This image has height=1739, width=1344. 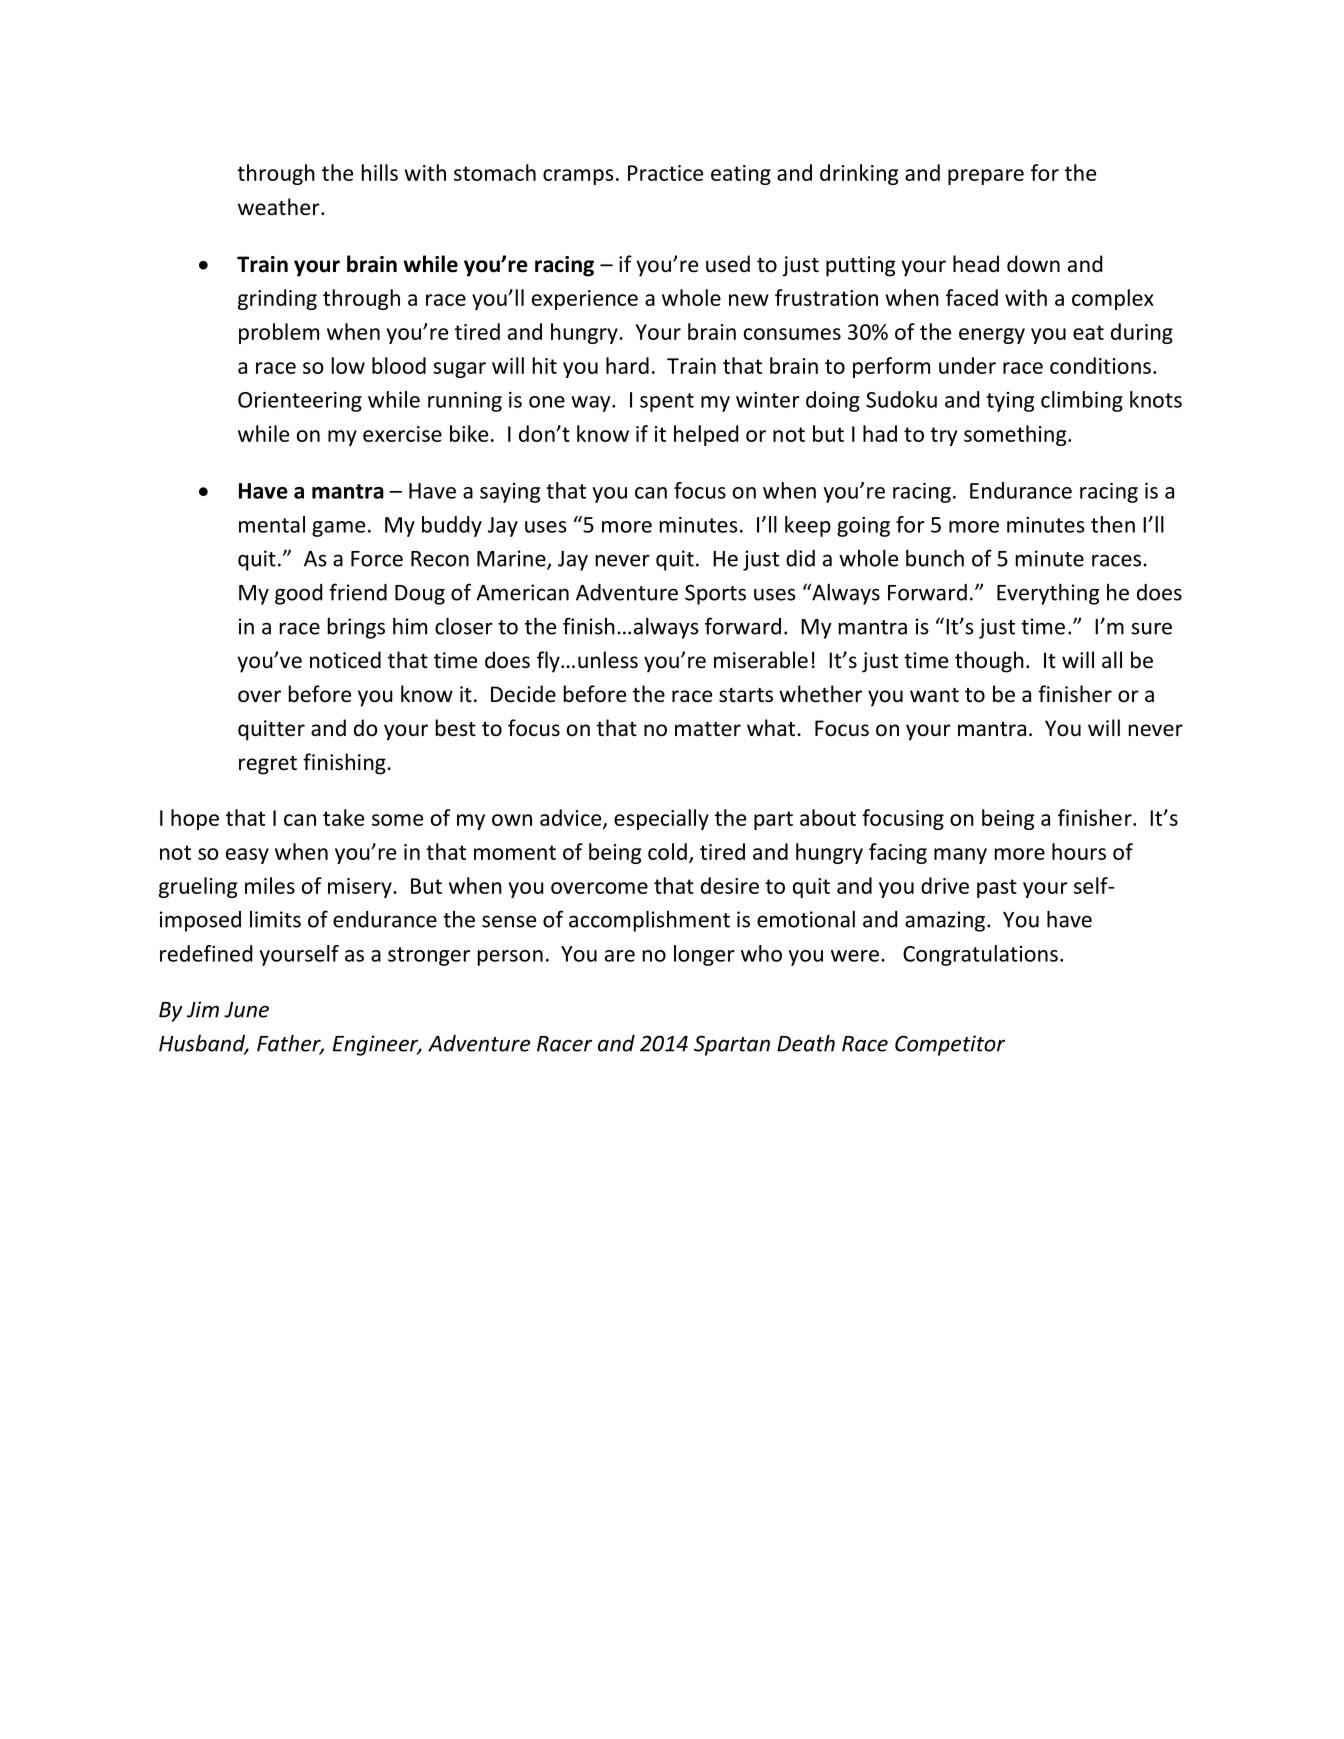 What do you see at coordinates (280, 207) in the image?
I see `weather` at bounding box center [280, 207].
